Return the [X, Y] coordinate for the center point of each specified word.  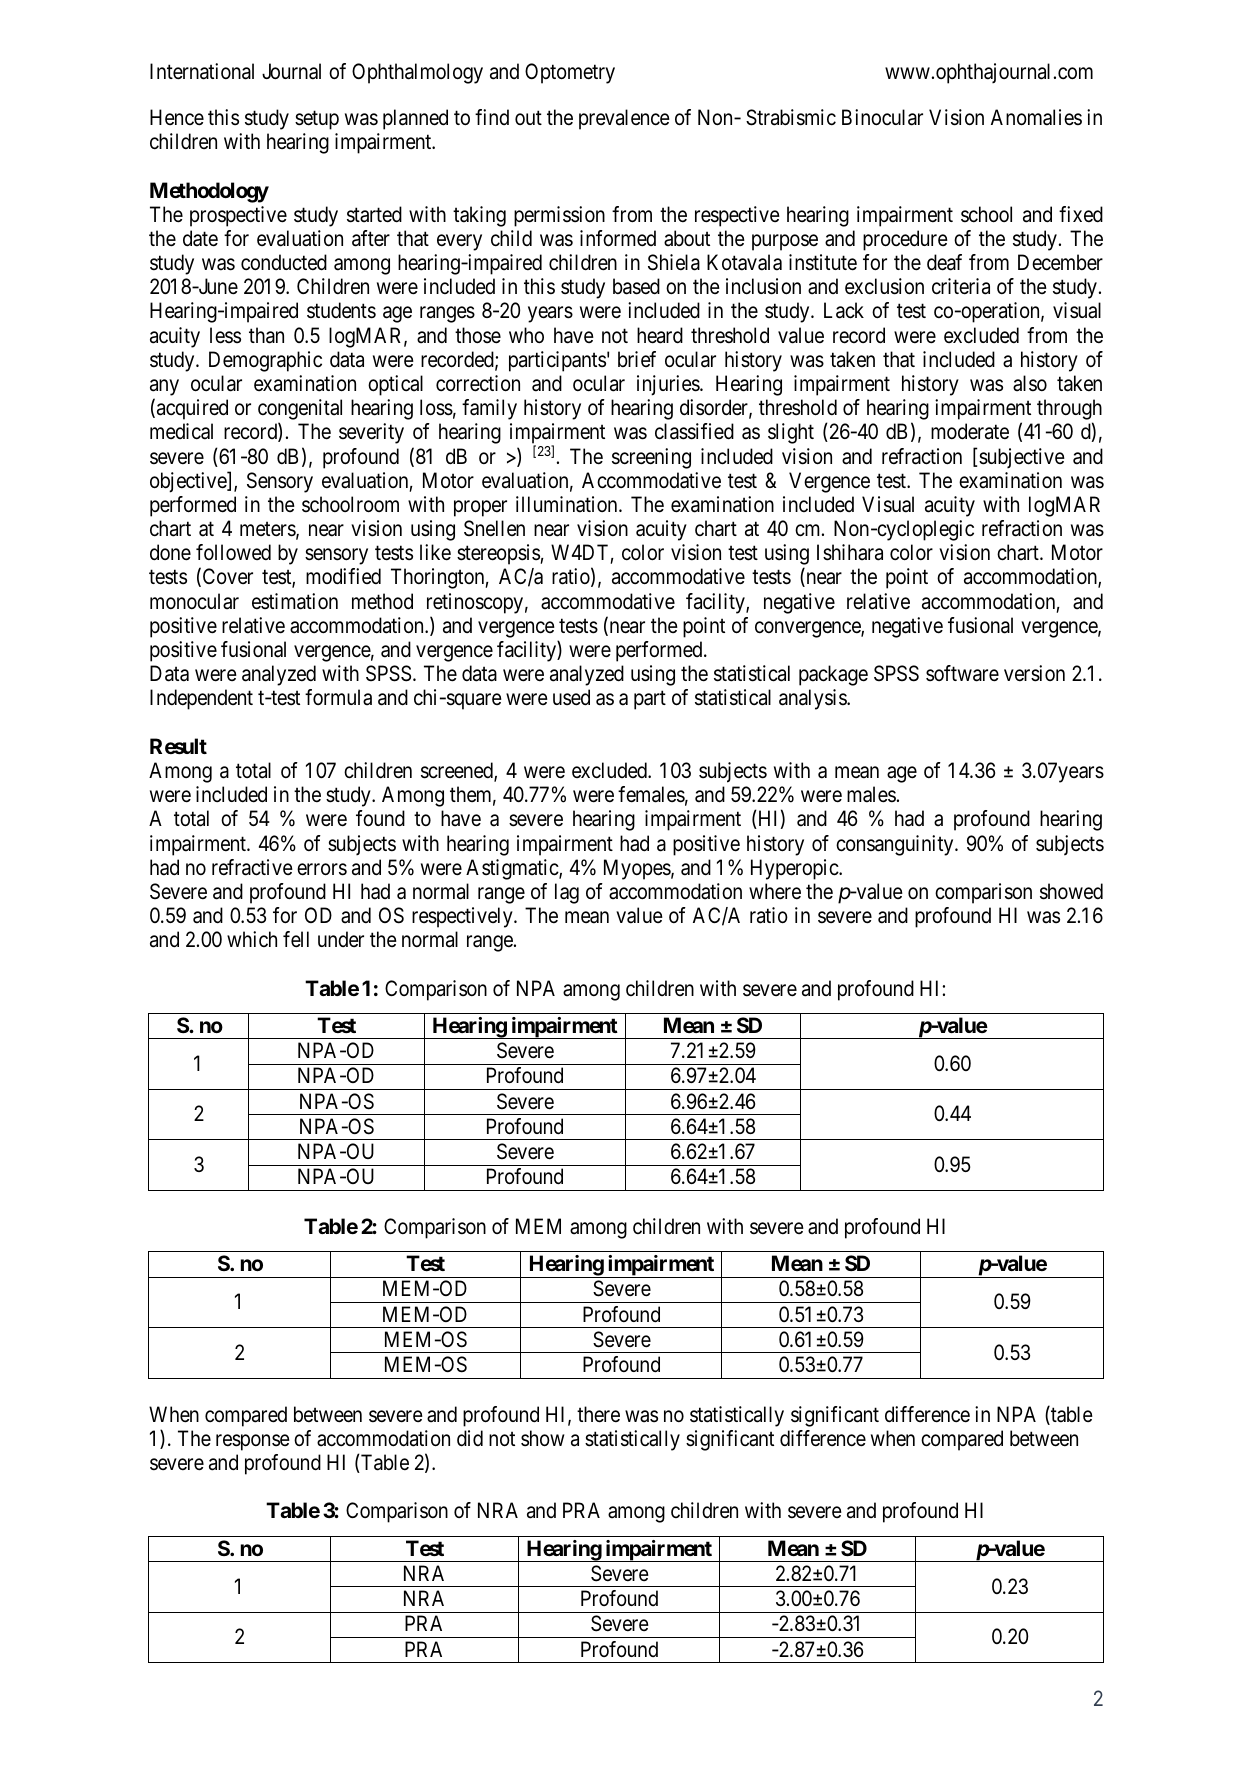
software [962, 673]
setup [317, 120]
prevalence [624, 119]
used [571, 697]
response [253, 1442]
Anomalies [1036, 117]
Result [178, 746]
